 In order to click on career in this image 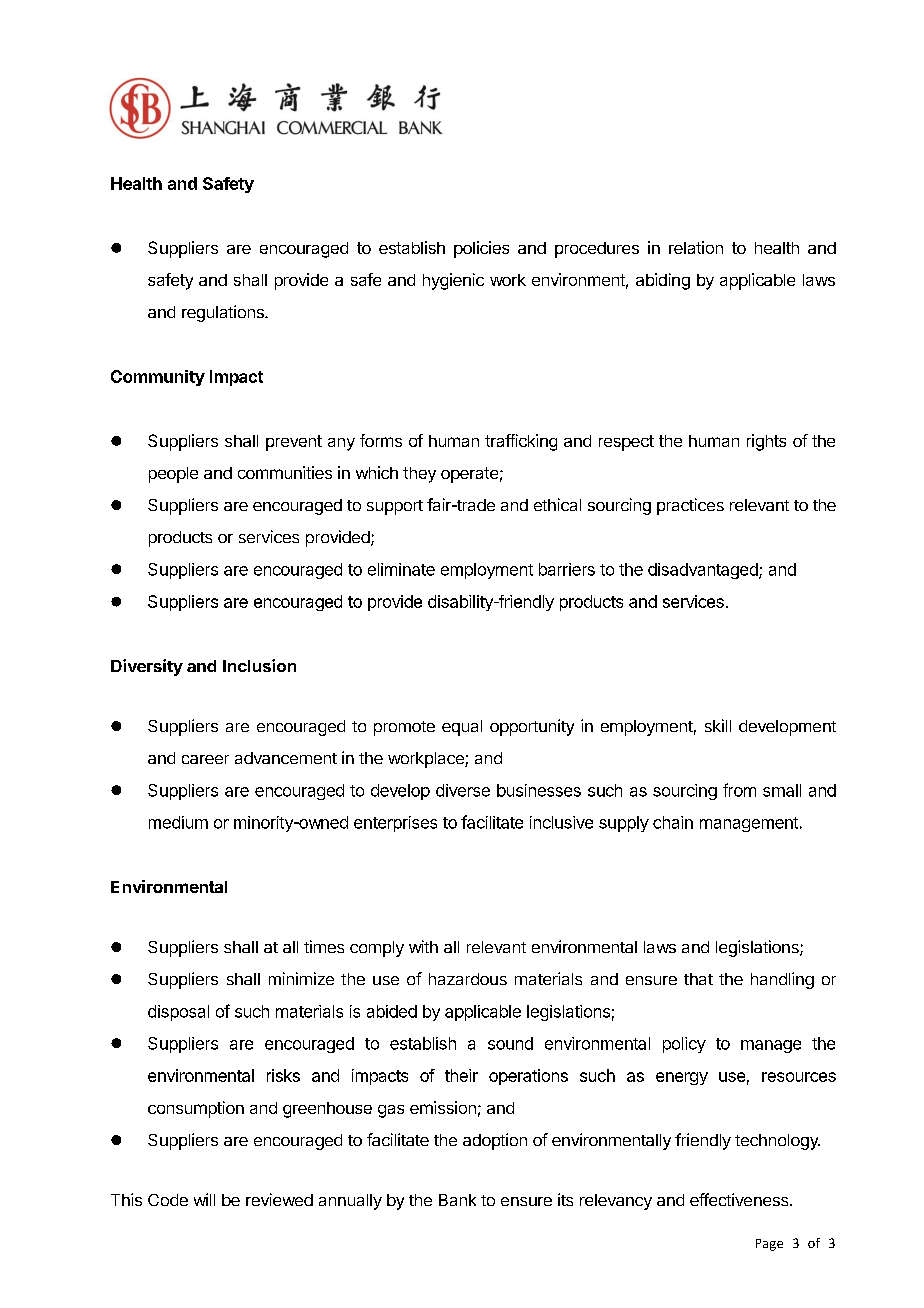, I will do `click(205, 759)`.
